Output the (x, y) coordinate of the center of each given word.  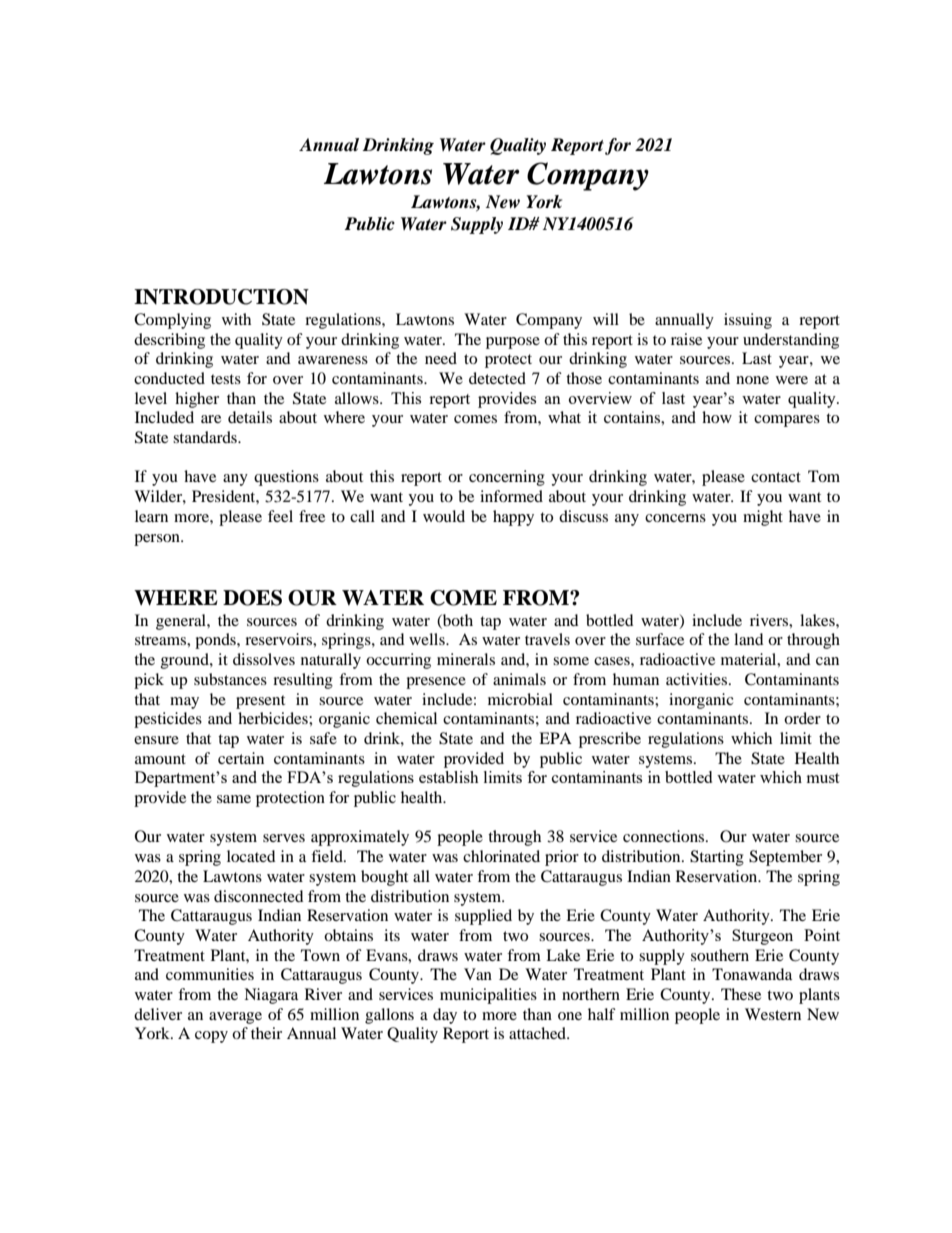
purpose (513, 343)
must (823, 778)
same (234, 799)
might (763, 518)
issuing (748, 321)
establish (449, 777)
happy (513, 518)
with (236, 319)
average (235, 1018)
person (158, 540)
